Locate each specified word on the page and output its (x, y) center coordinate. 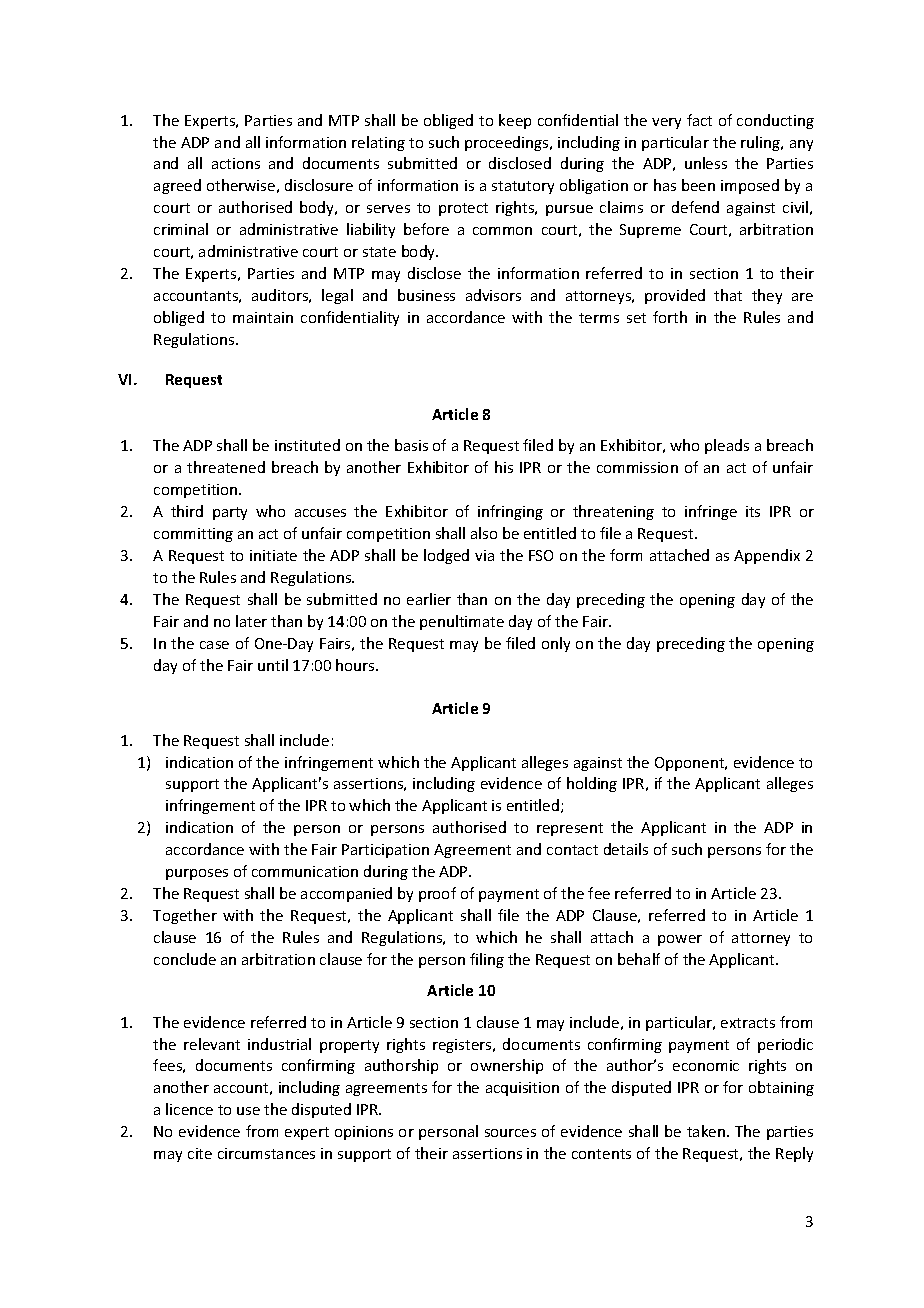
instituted (307, 445)
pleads (727, 446)
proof (437, 894)
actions (236, 163)
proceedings (508, 143)
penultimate (462, 622)
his (504, 467)
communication (305, 871)
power (680, 940)
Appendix (767, 556)
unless (706, 163)
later (251, 621)
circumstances (266, 1153)
